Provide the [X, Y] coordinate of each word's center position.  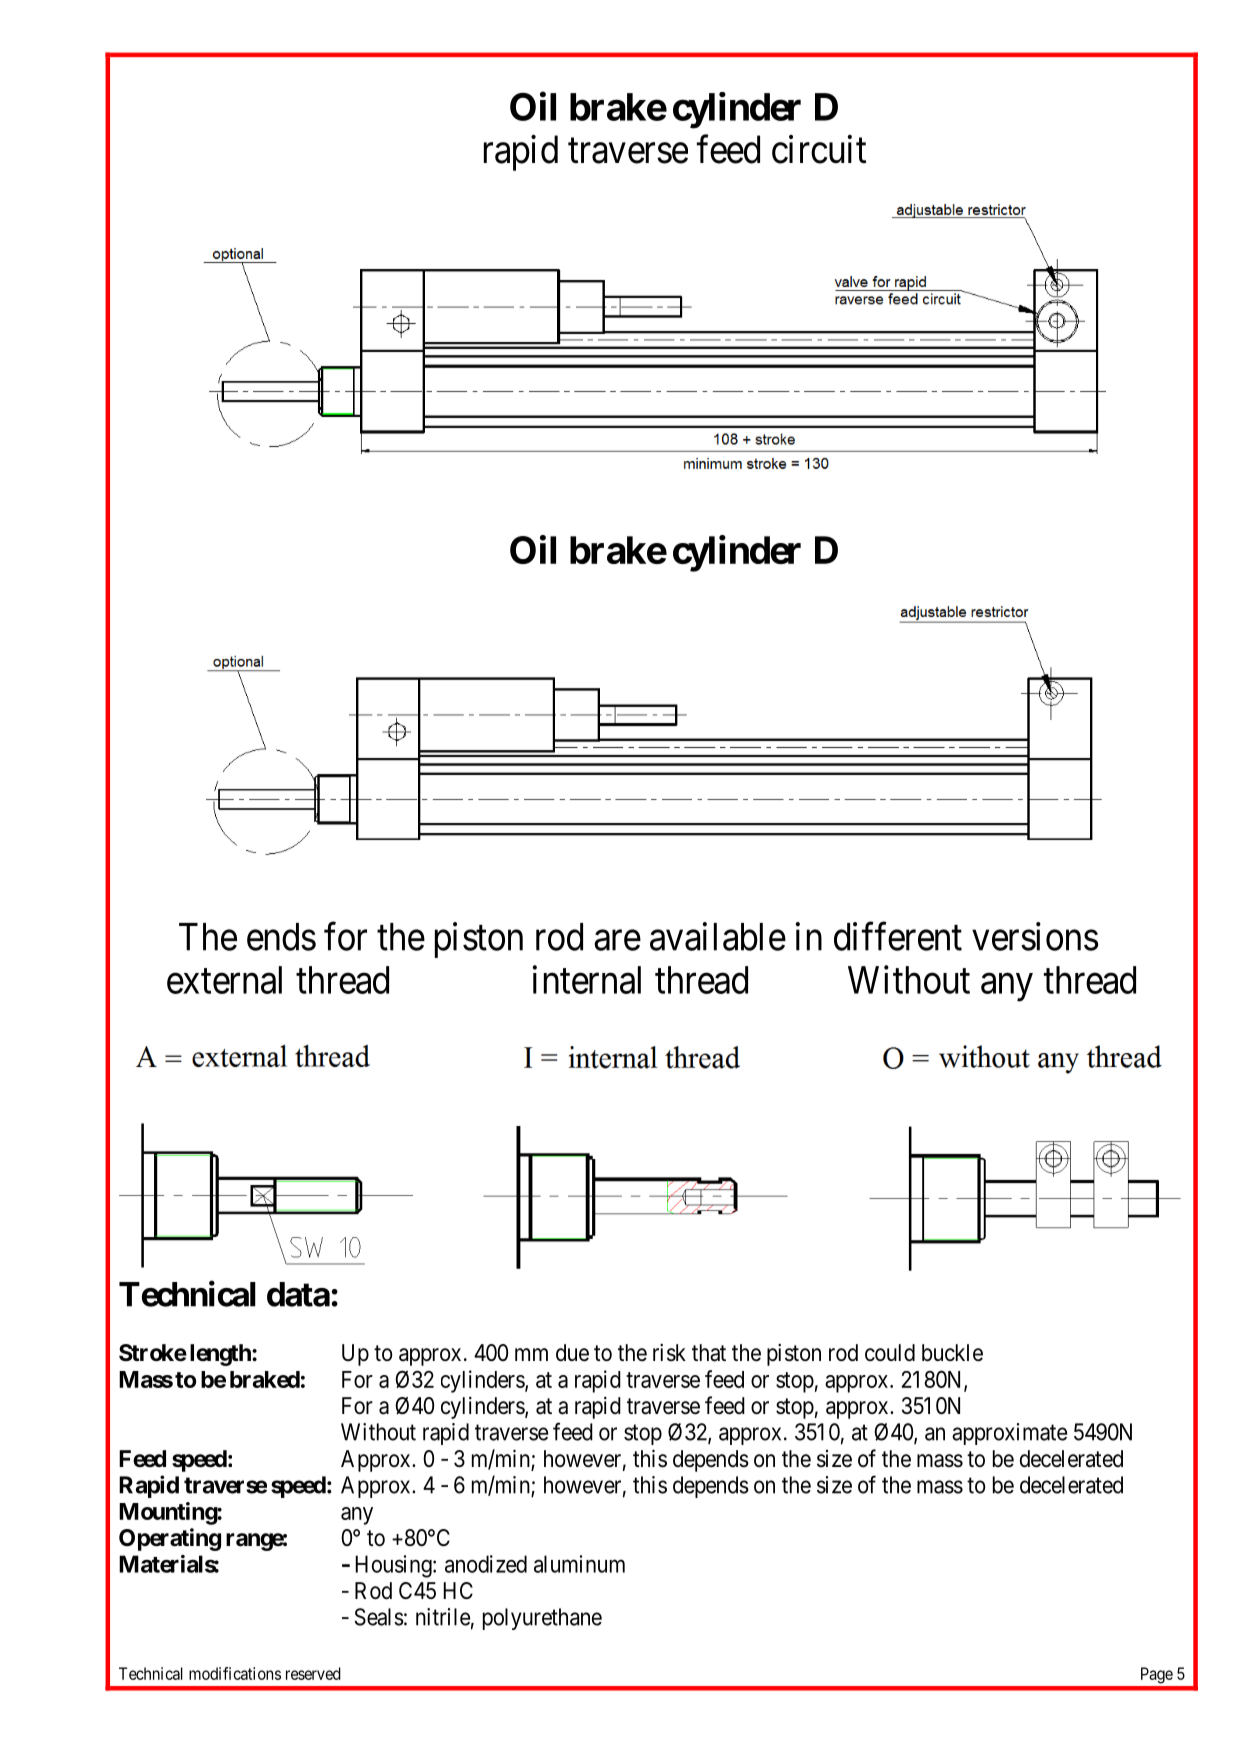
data [298, 1294]
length [221, 1355]
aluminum [579, 1564]
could [890, 1353]
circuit [819, 149]
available [718, 936]
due [572, 1353]
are [617, 941]
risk [669, 1352]
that [709, 1353]
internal [587, 979]
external [224, 980]
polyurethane [542, 1619]
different [898, 936]
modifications [235, 1673]
